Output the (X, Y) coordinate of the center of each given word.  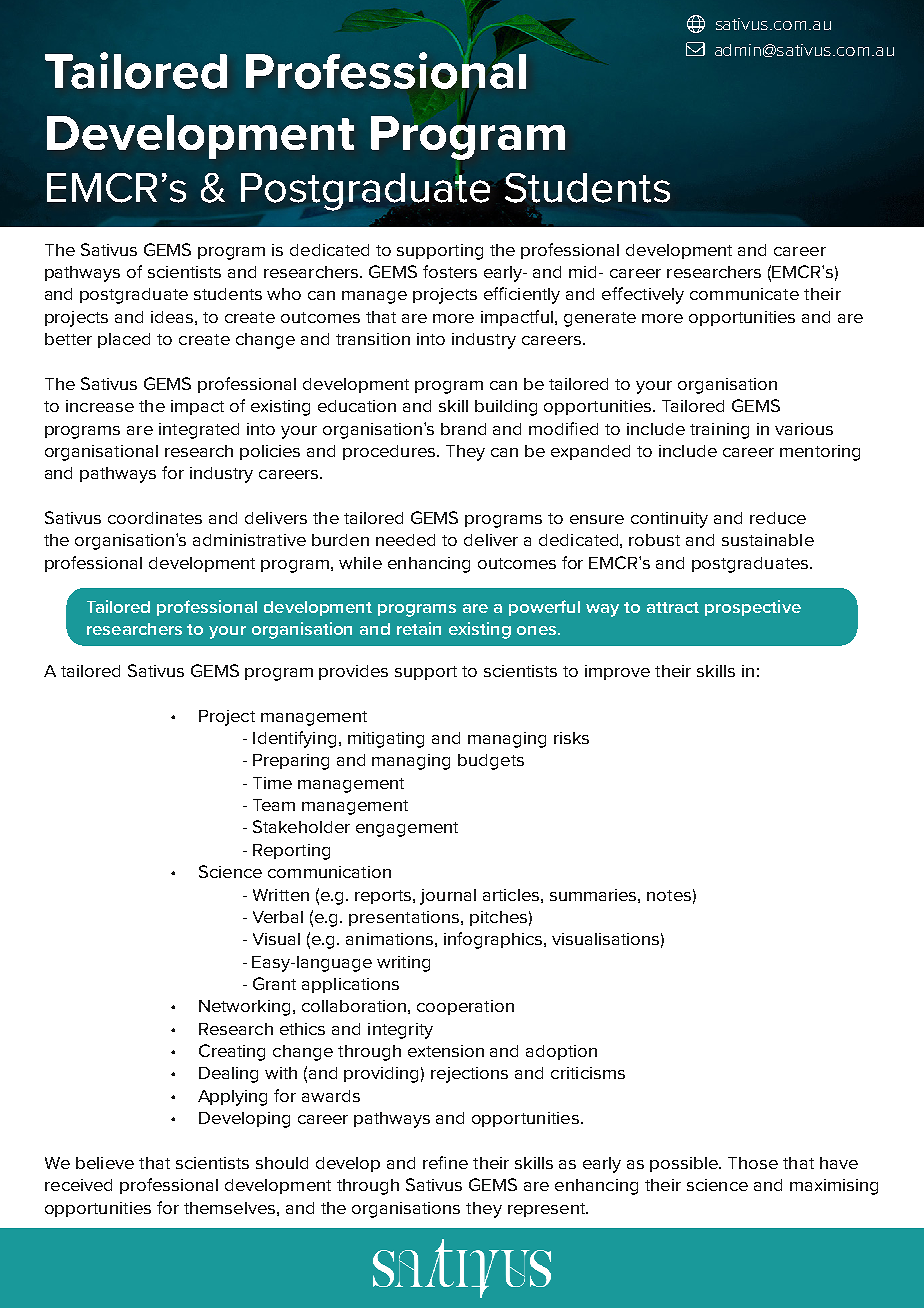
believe (105, 1163)
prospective (753, 608)
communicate (744, 294)
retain (419, 628)
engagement (407, 829)
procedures (389, 452)
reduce (778, 518)
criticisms (588, 1073)
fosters (450, 271)
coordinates (155, 518)
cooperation (465, 1007)
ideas (172, 317)
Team (274, 805)
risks (571, 738)
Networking (244, 1008)
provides (353, 672)
